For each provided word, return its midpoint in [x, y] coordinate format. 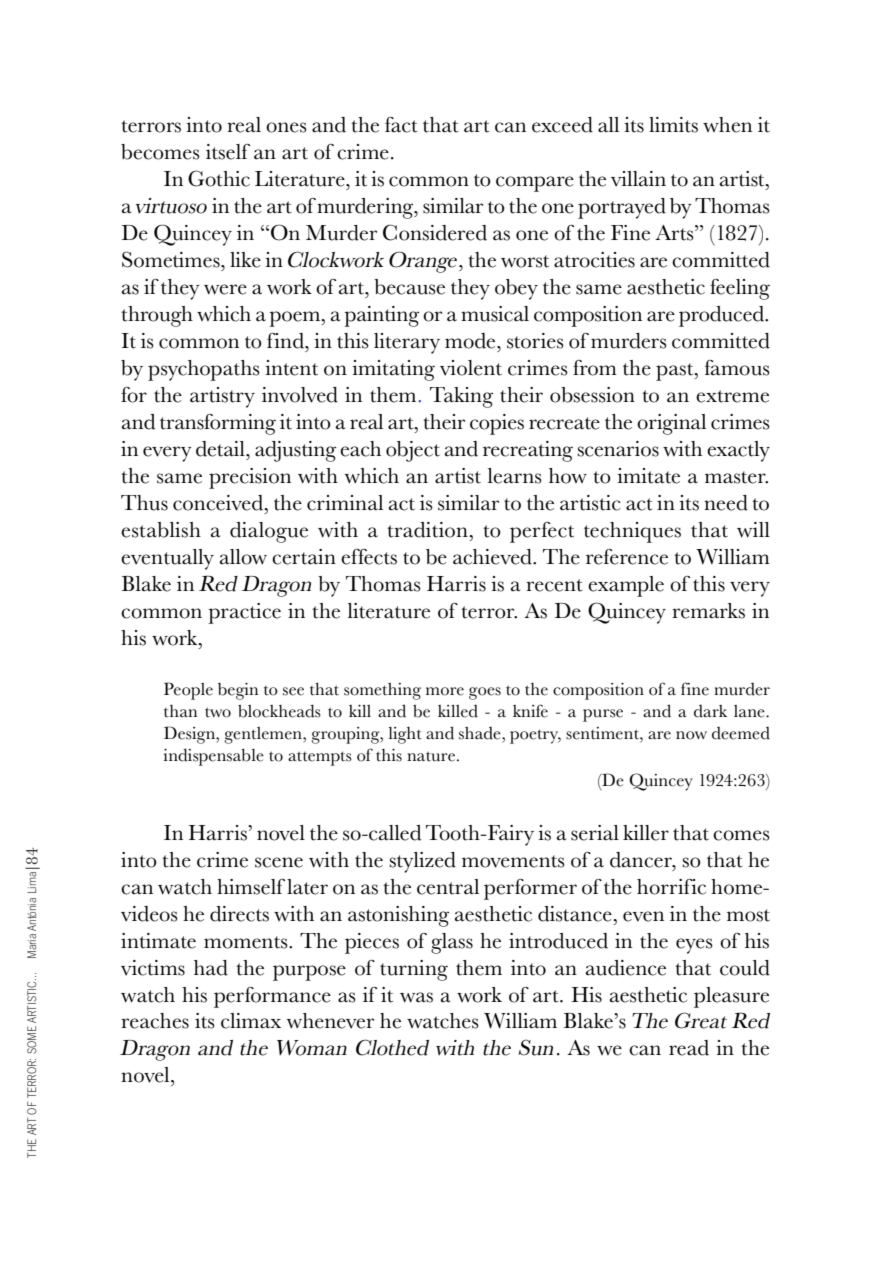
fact [401, 125]
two [218, 712]
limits [673, 125]
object [413, 451]
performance [272, 997]
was [416, 997]
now [691, 735]
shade [481, 733]
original [671, 424]
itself [228, 152]
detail [221, 449]
